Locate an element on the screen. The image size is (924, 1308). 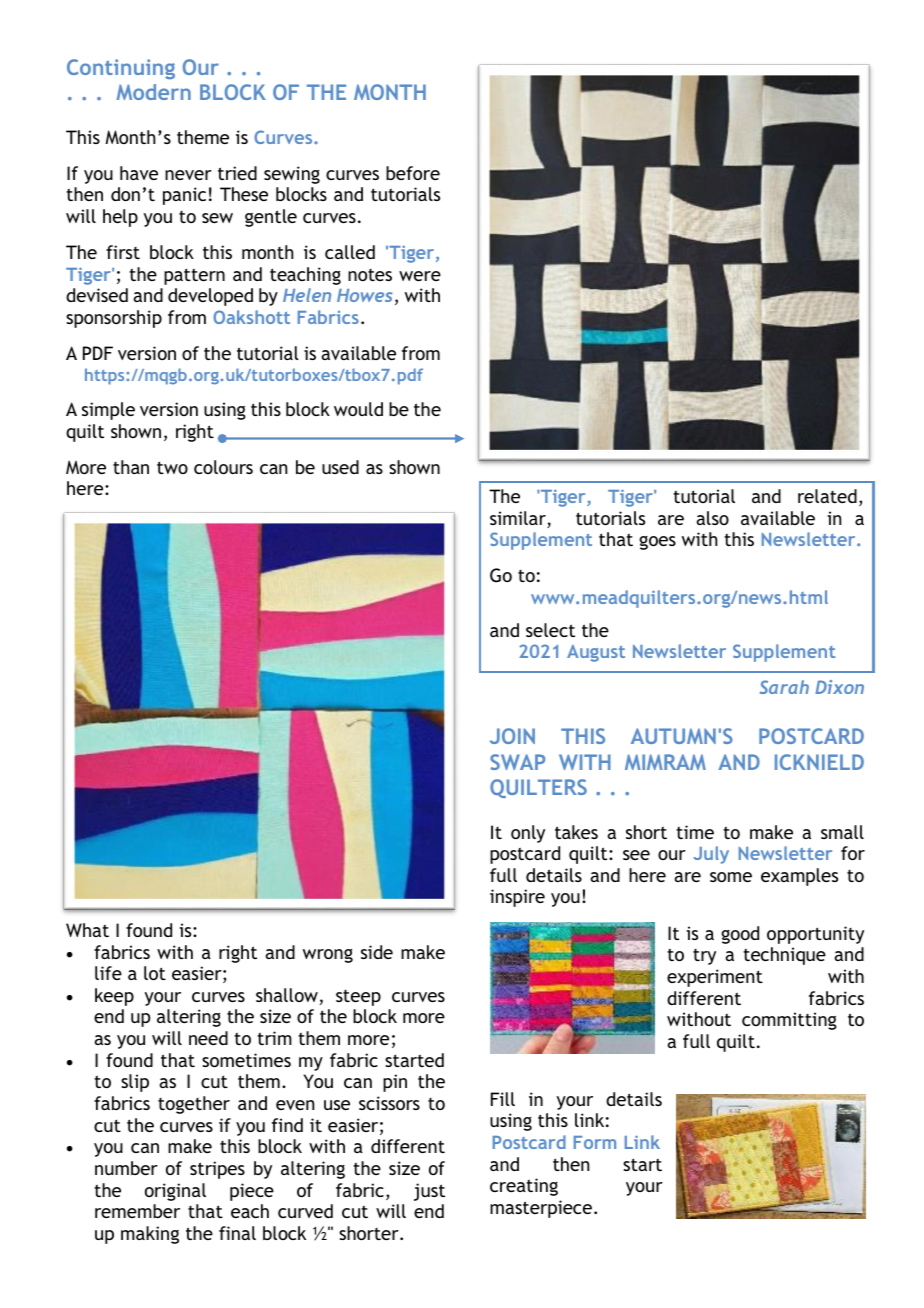
Sarah is located at coordinates (784, 687).
